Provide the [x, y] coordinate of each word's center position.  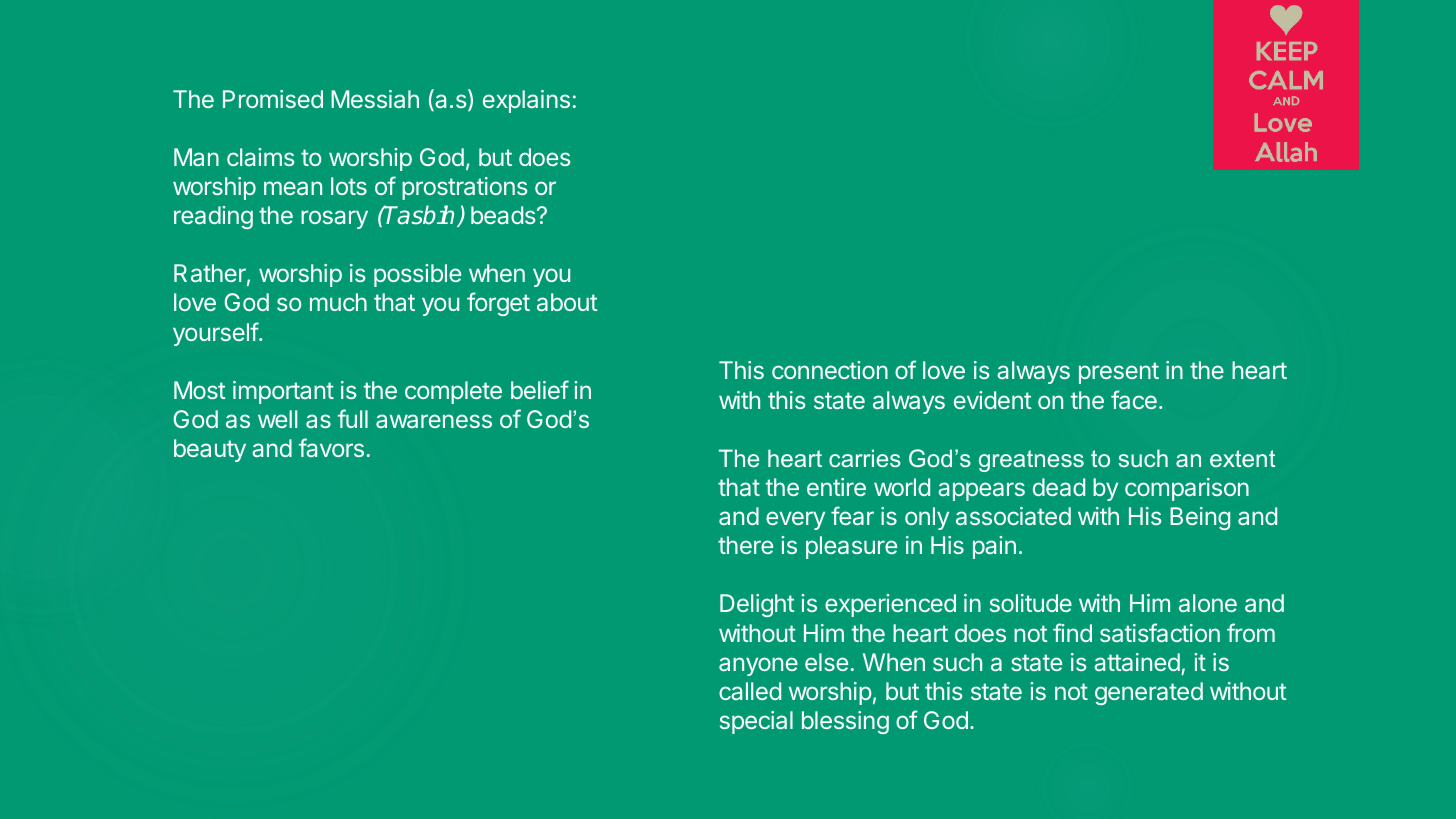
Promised [273, 99]
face [1134, 399]
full [353, 418]
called [750, 691]
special [756, 722]
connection [830, 370]
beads [504, 215]
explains [526, 101]
